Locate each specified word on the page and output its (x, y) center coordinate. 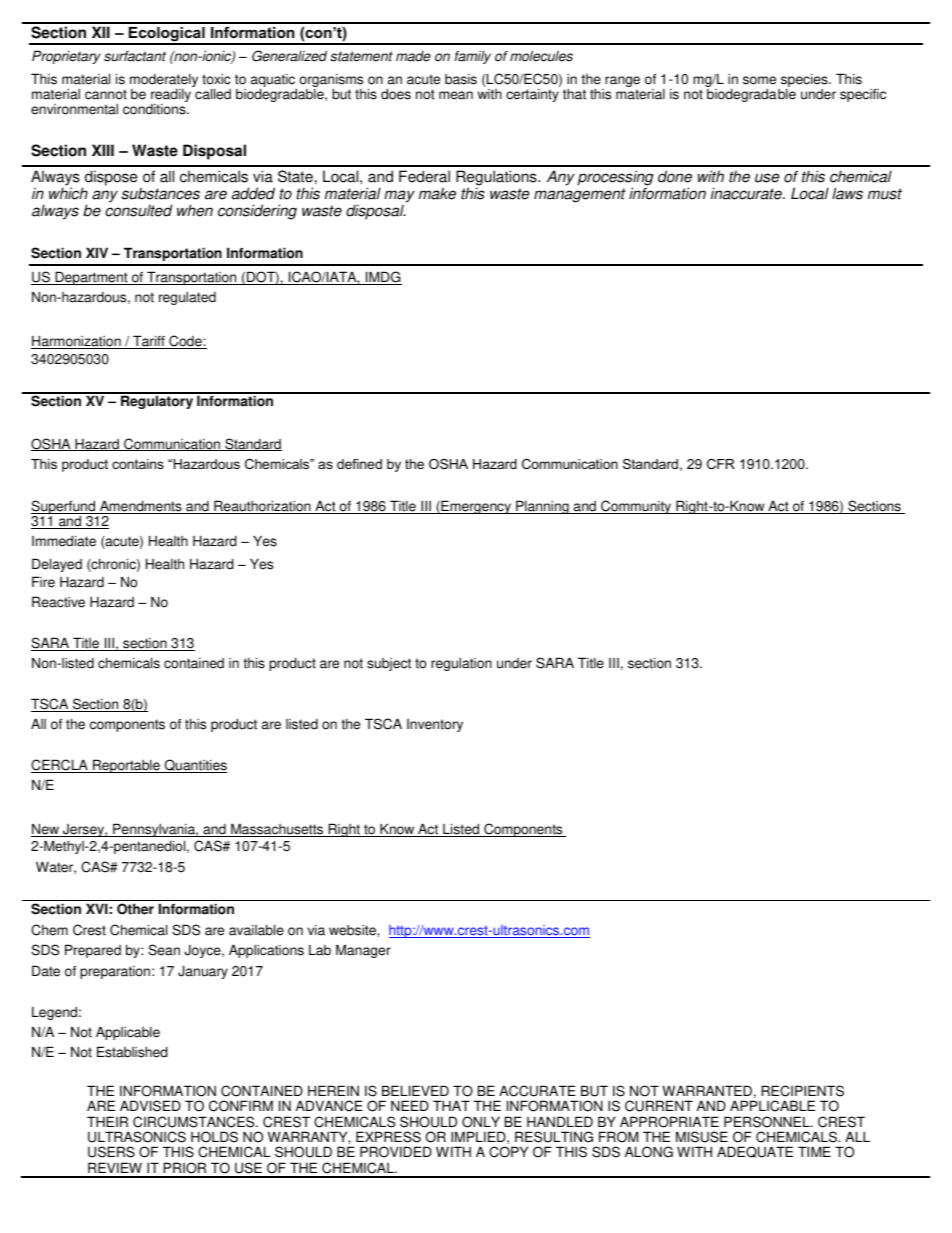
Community (636, 507)
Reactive (58, 602)
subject (389, 664)
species (804, 82)
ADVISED (150, 1106)
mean (456, 95)
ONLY (481, 1122)
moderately (164, 82)
